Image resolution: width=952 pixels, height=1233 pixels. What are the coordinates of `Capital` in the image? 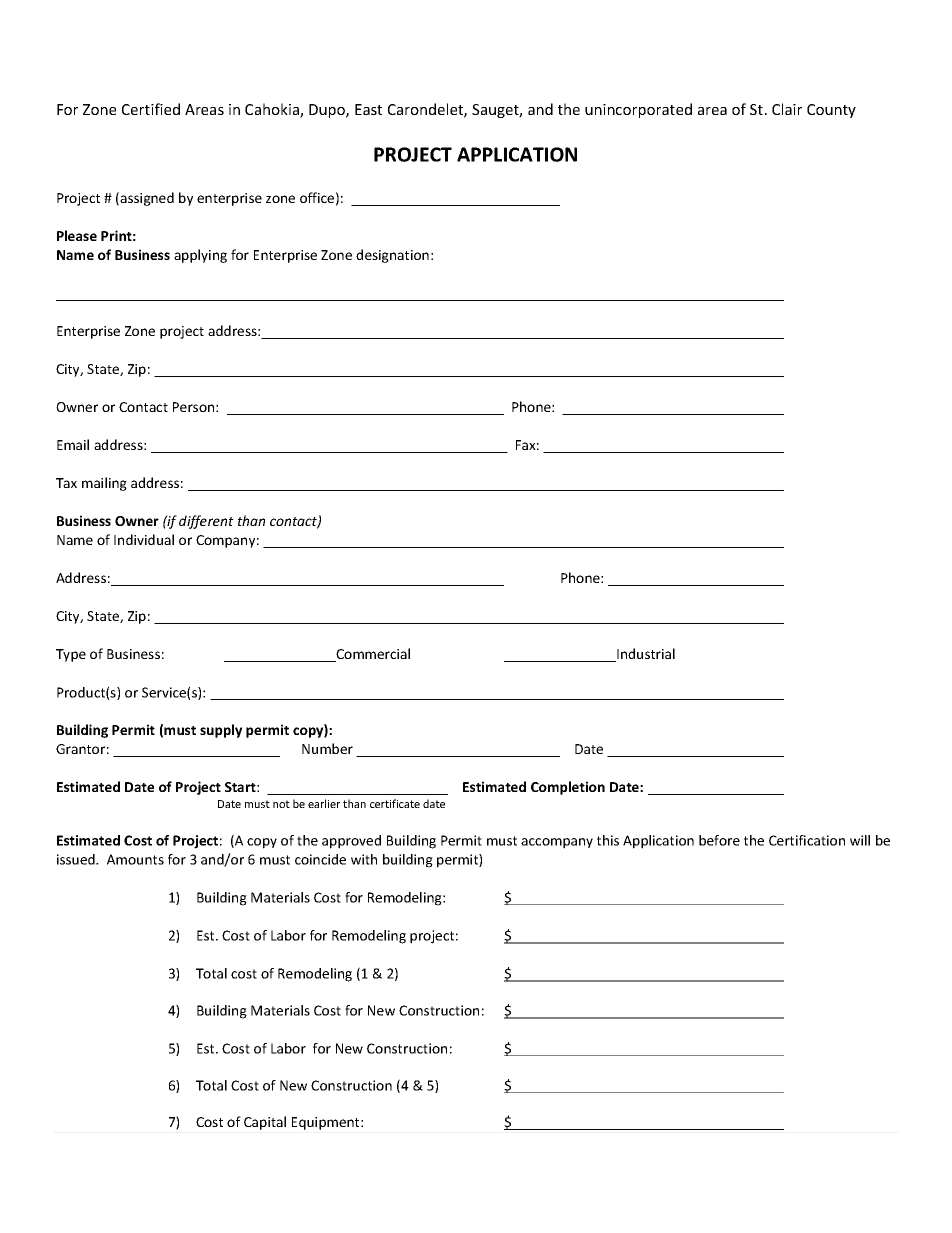 It's located at (265, 1123).
